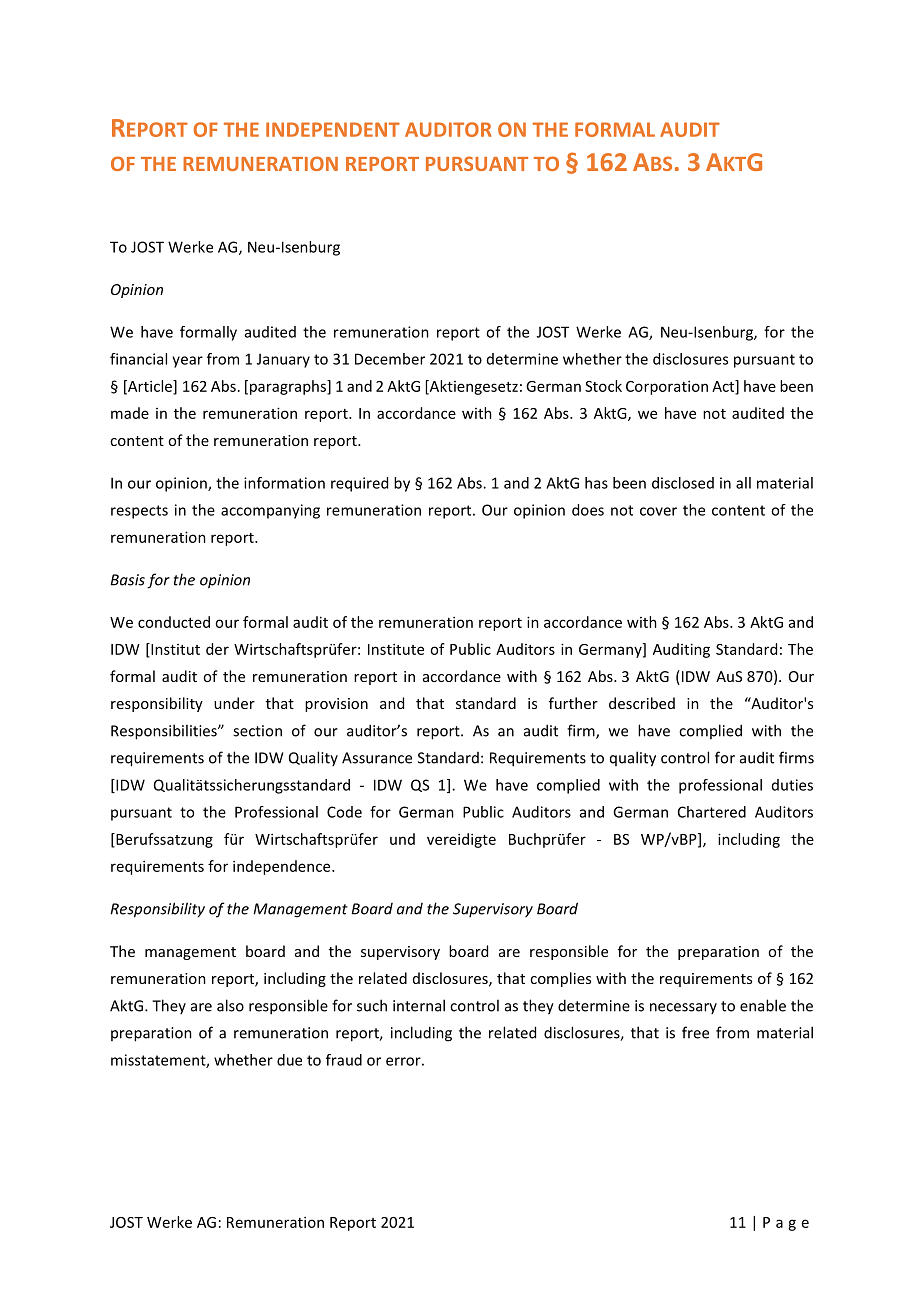 The width and height of the screenshot is (924, 1308). Describe the element at coordinates (234, 703) in the screenshot. I see `under` at that location.
